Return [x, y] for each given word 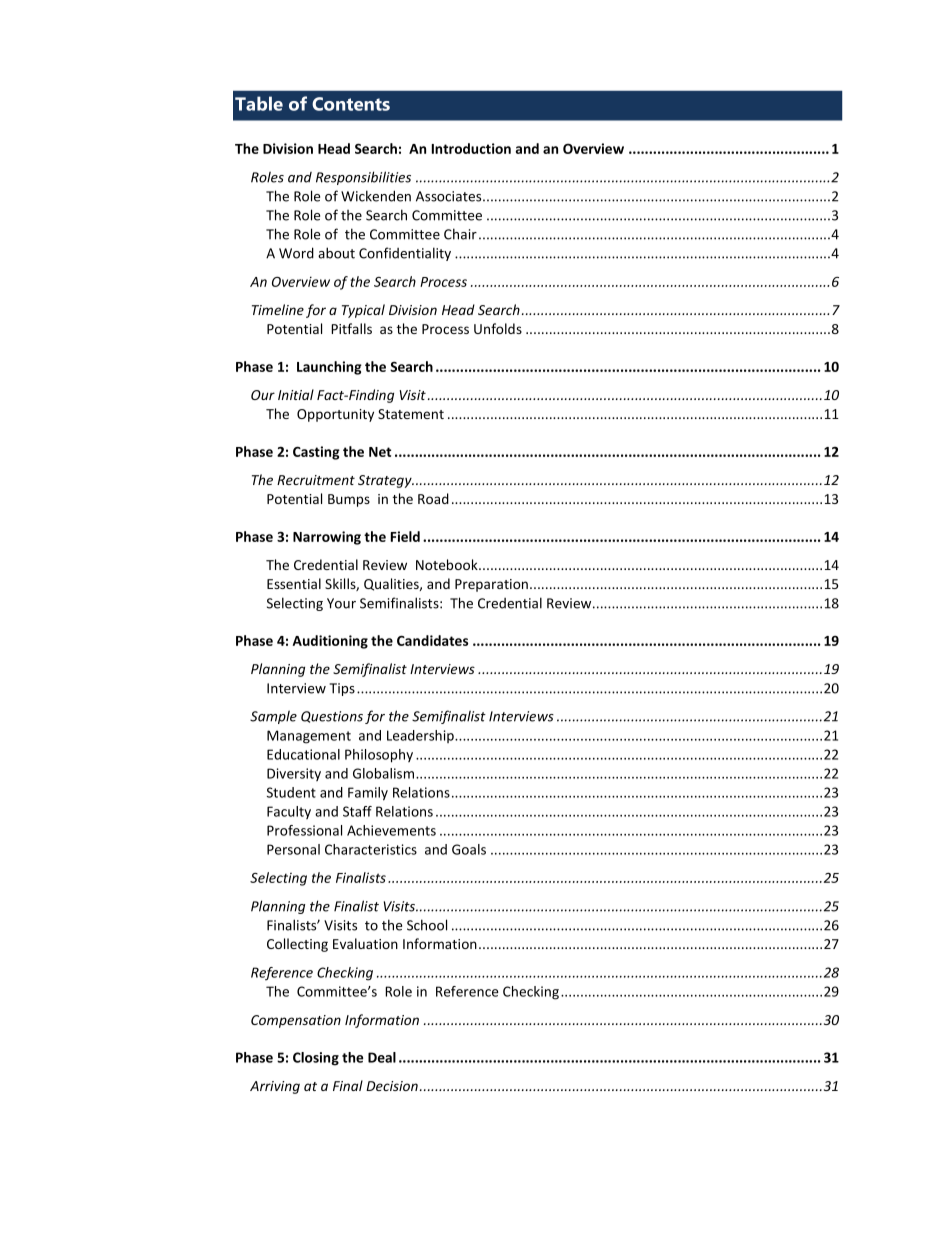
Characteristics [371, 849]
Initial [296, 394]
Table [259, 103]
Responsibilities [363, 178]
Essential [294, 583]
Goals [469, 849]
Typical [363, 311]
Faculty [289, 812]
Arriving [275, 1087]
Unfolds [498, 328]
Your [341, 603]
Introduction [471, 148]
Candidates [432, 640]
